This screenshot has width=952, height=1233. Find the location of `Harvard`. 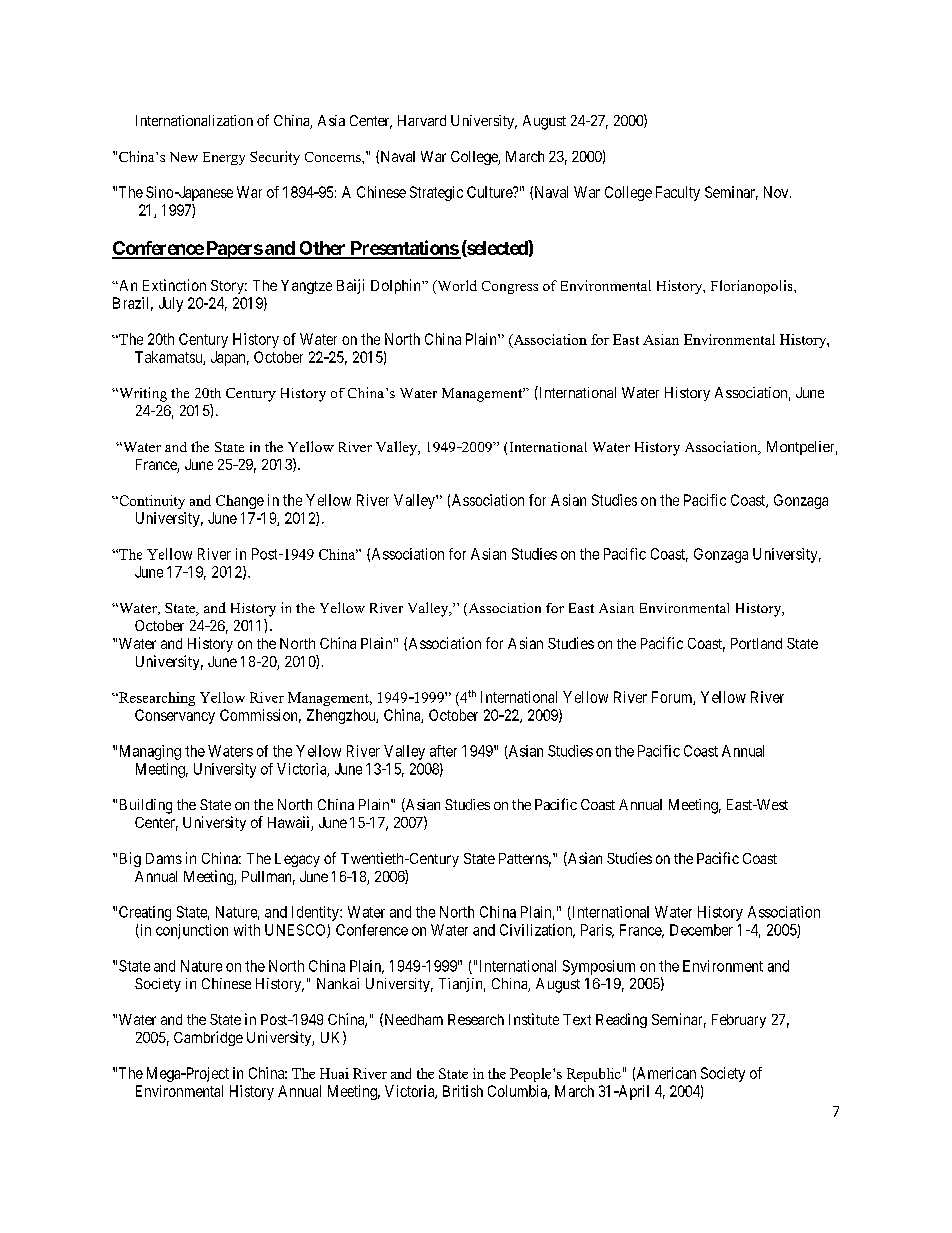

Harvard is located at coordinates (422, 120).
